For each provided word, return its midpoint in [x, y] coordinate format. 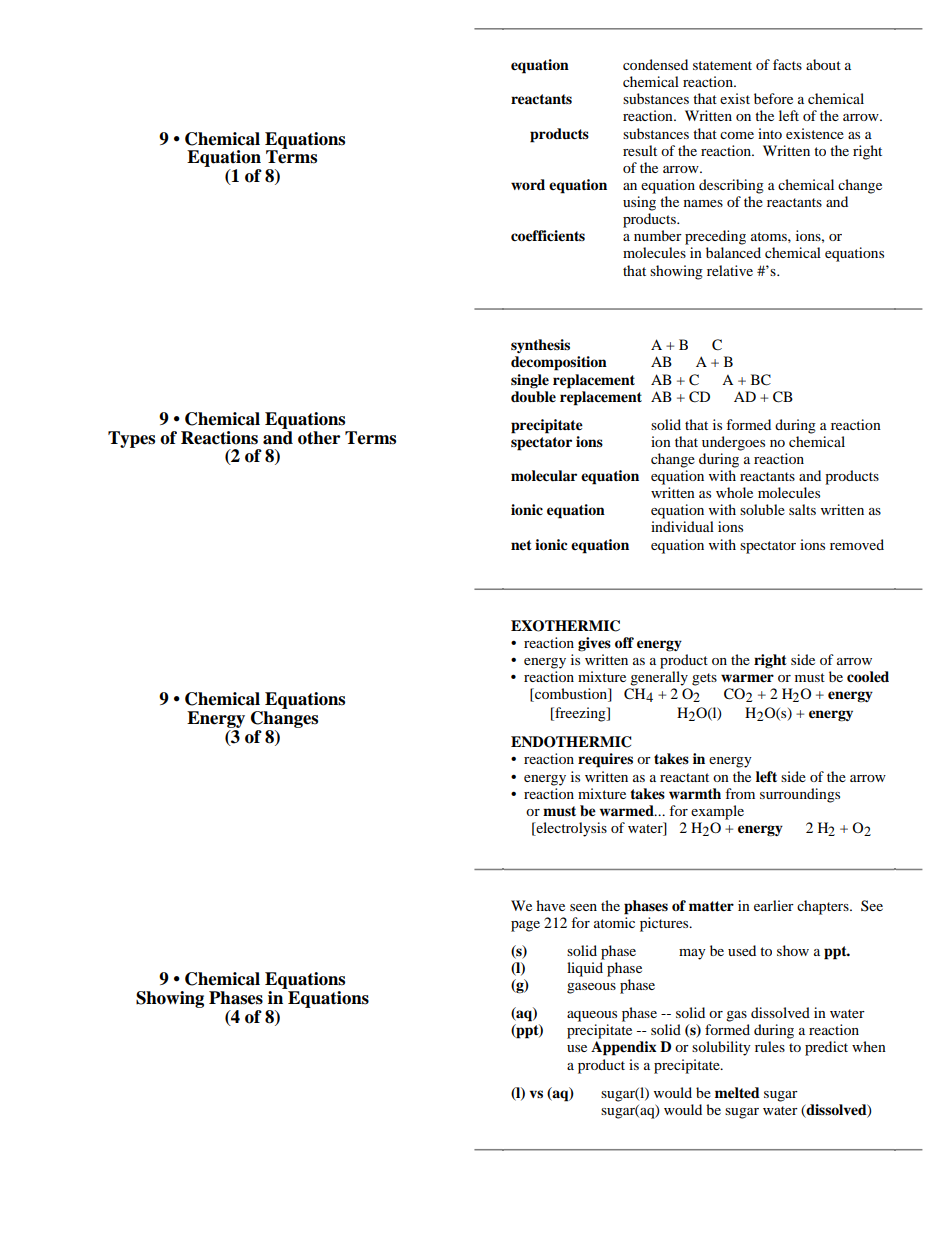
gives [594, 644]
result [640, 150]
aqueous [592, 1016]
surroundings [800, 795]
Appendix [624, 1048]
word [528, 184]
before [773, 98]
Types [131, 439]
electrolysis [570, 829]
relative [730, 270]
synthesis [540, 346]
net [521, 545]
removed [857, 544]
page [525, 926]
